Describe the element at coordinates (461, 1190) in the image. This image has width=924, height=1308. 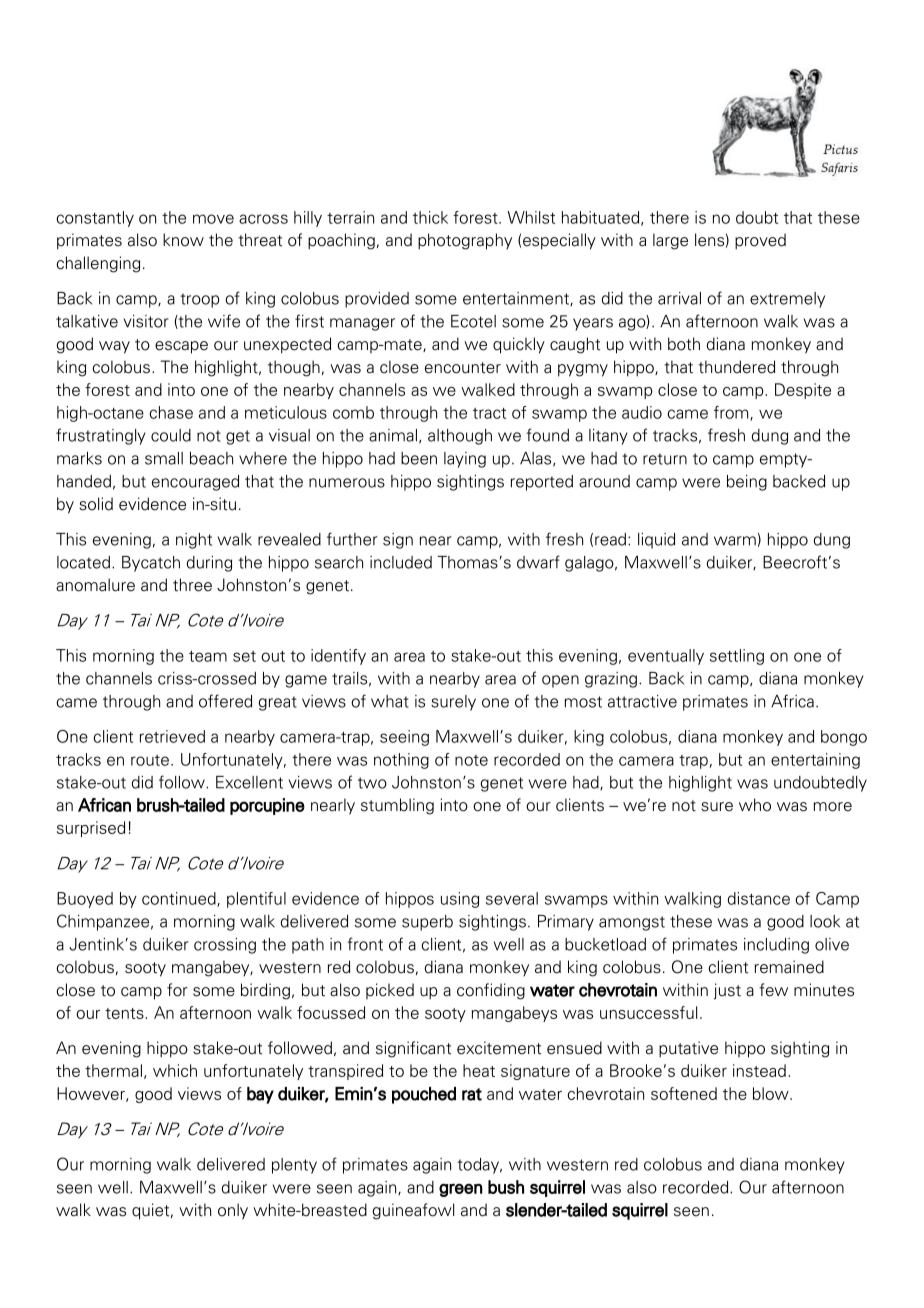
I see `green` at that location.
